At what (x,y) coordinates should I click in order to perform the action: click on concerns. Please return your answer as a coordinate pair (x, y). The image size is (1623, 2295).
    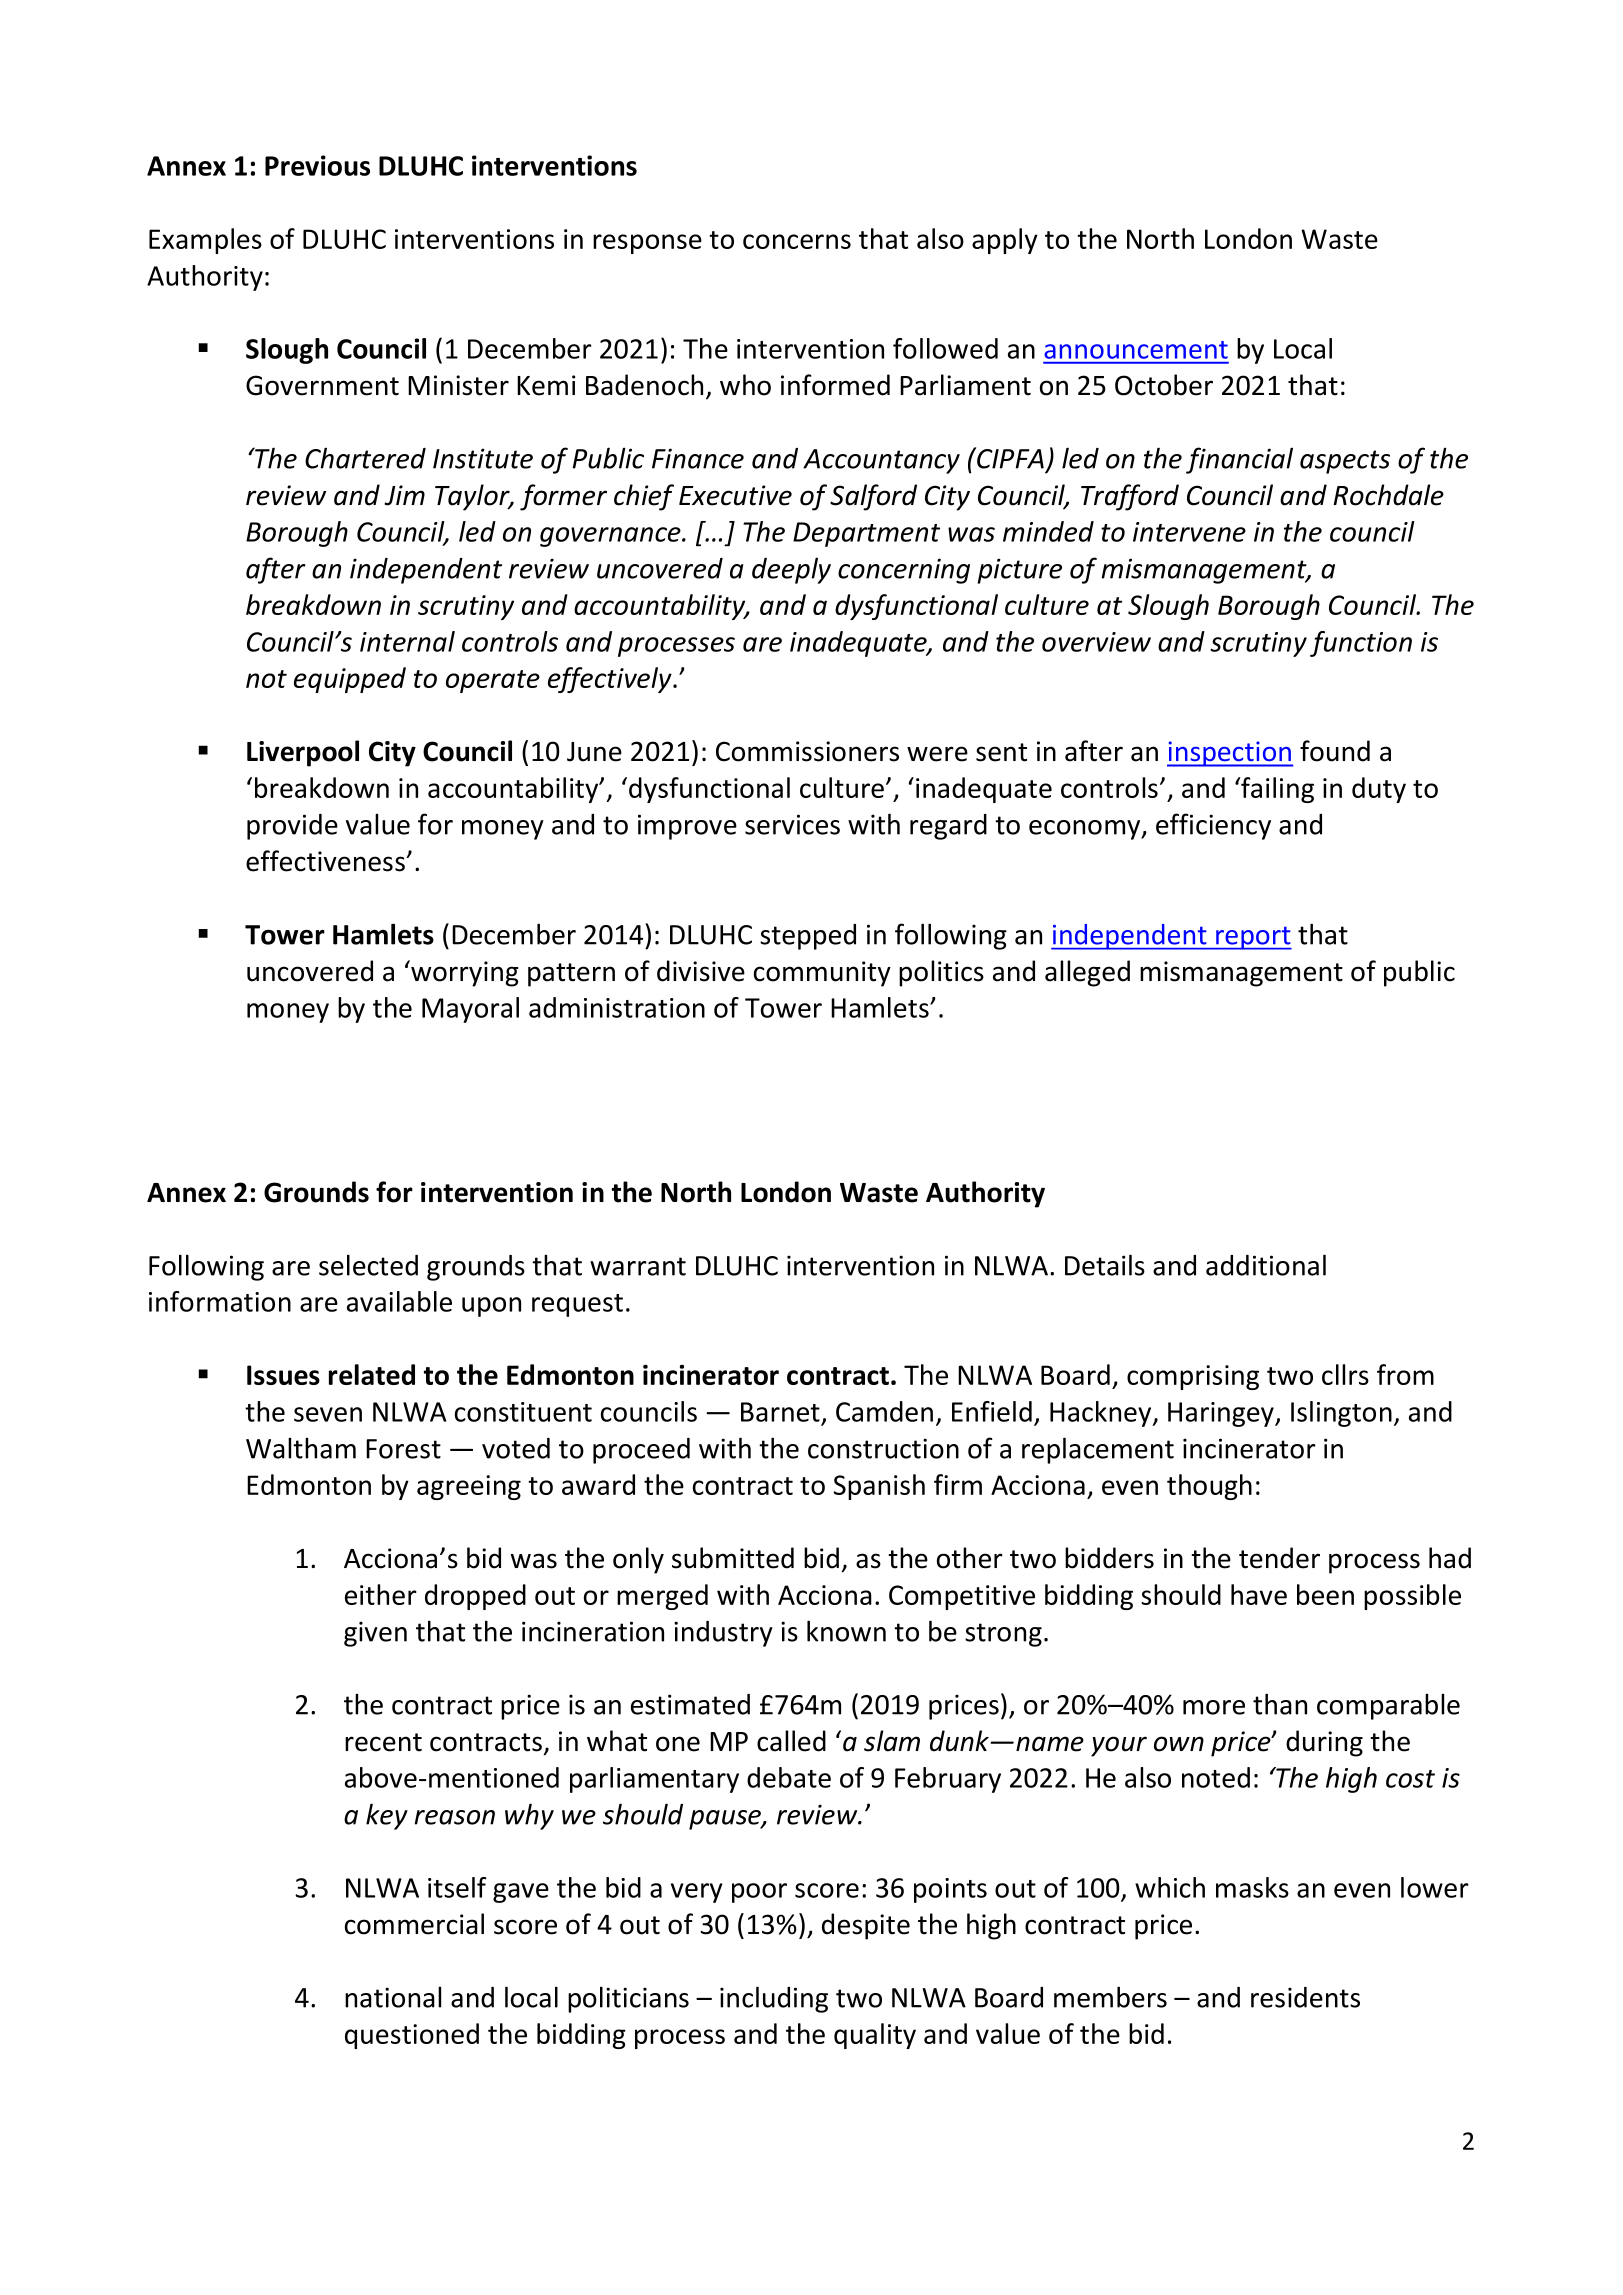
    Looking at the image, I should click on (797, 241).
